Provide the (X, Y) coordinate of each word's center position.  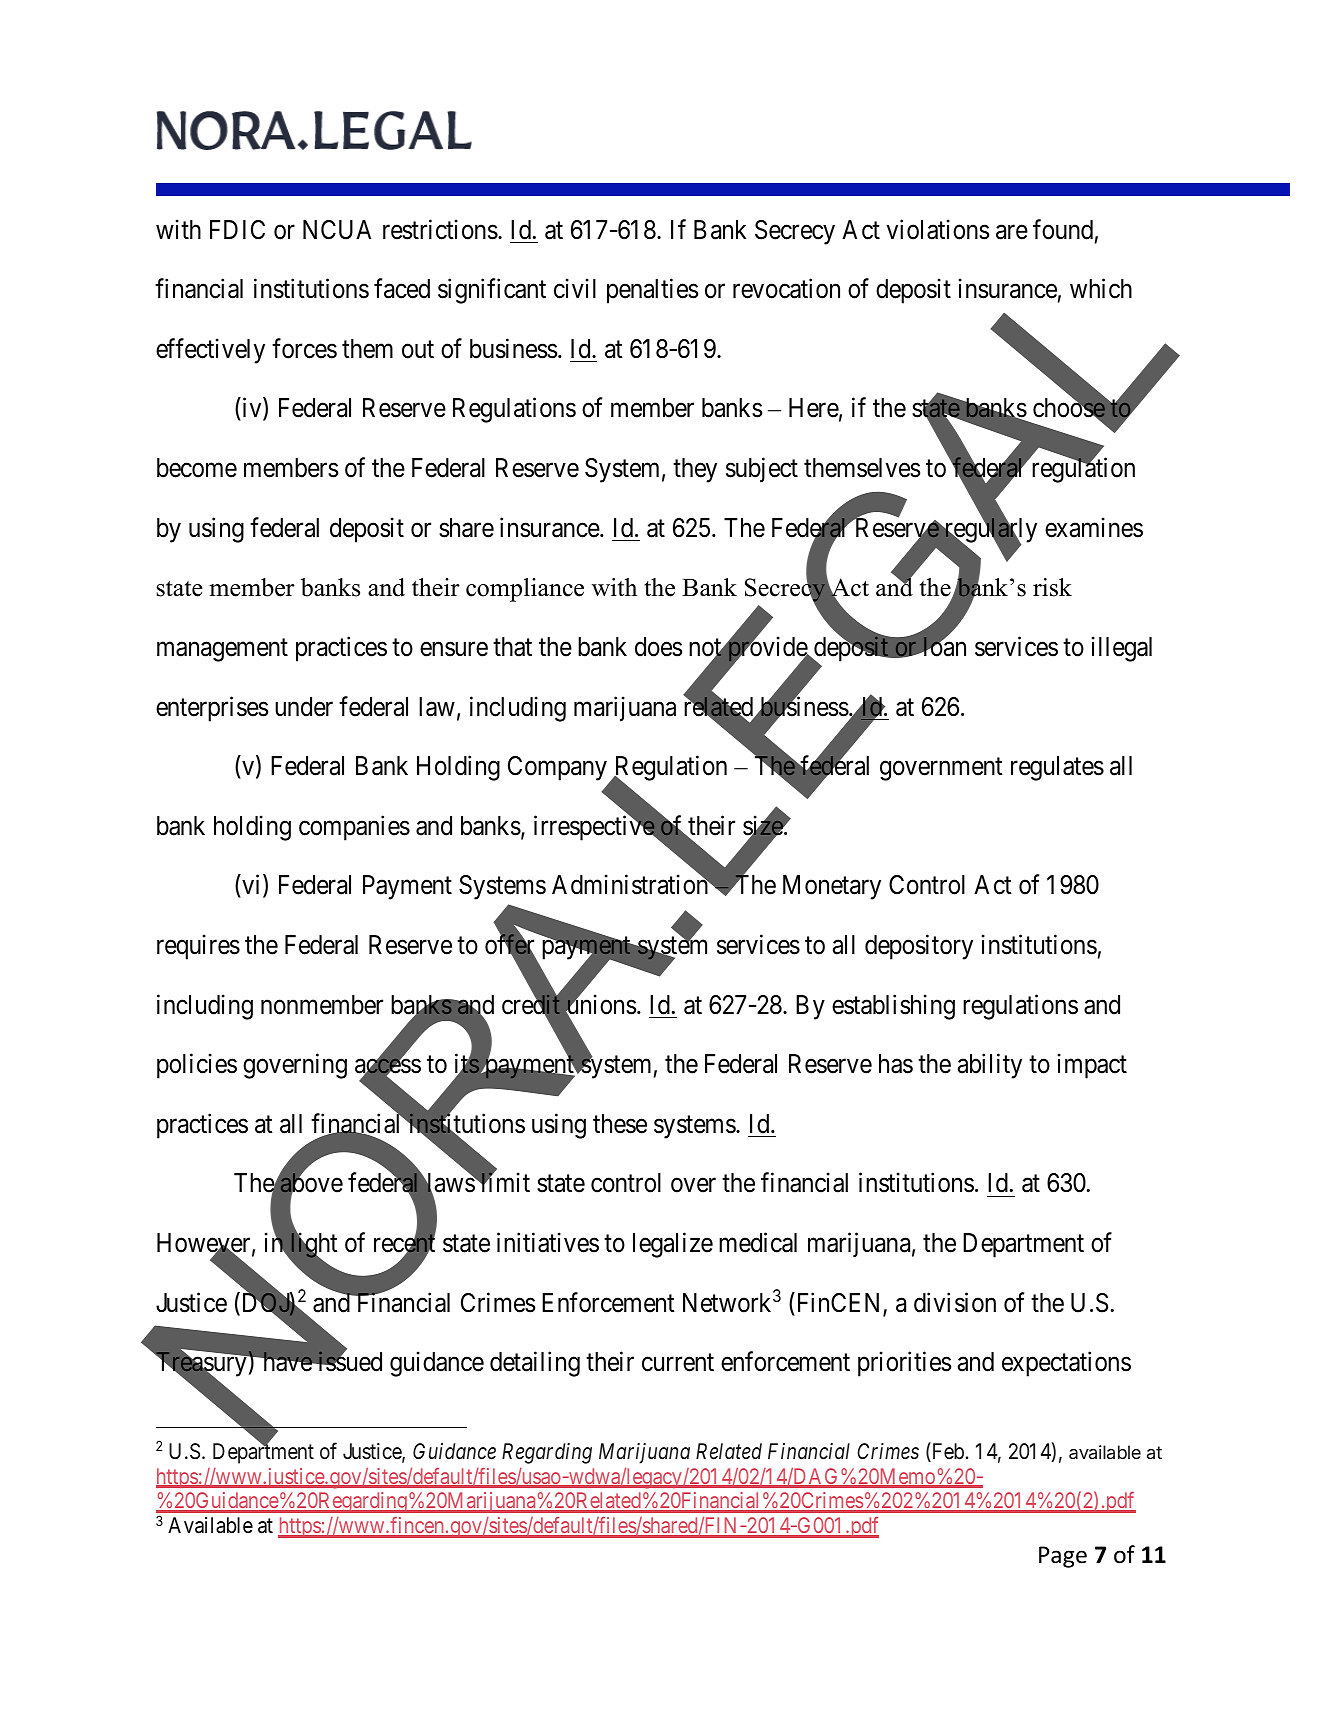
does (658, 647)
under (304, 707)
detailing (535, 1364)
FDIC (237, 230)
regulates (1057, 768)
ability (990, 1066)
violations (938, 229)
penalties (652, 291)
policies (197, 1066)
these (620, 1124)
